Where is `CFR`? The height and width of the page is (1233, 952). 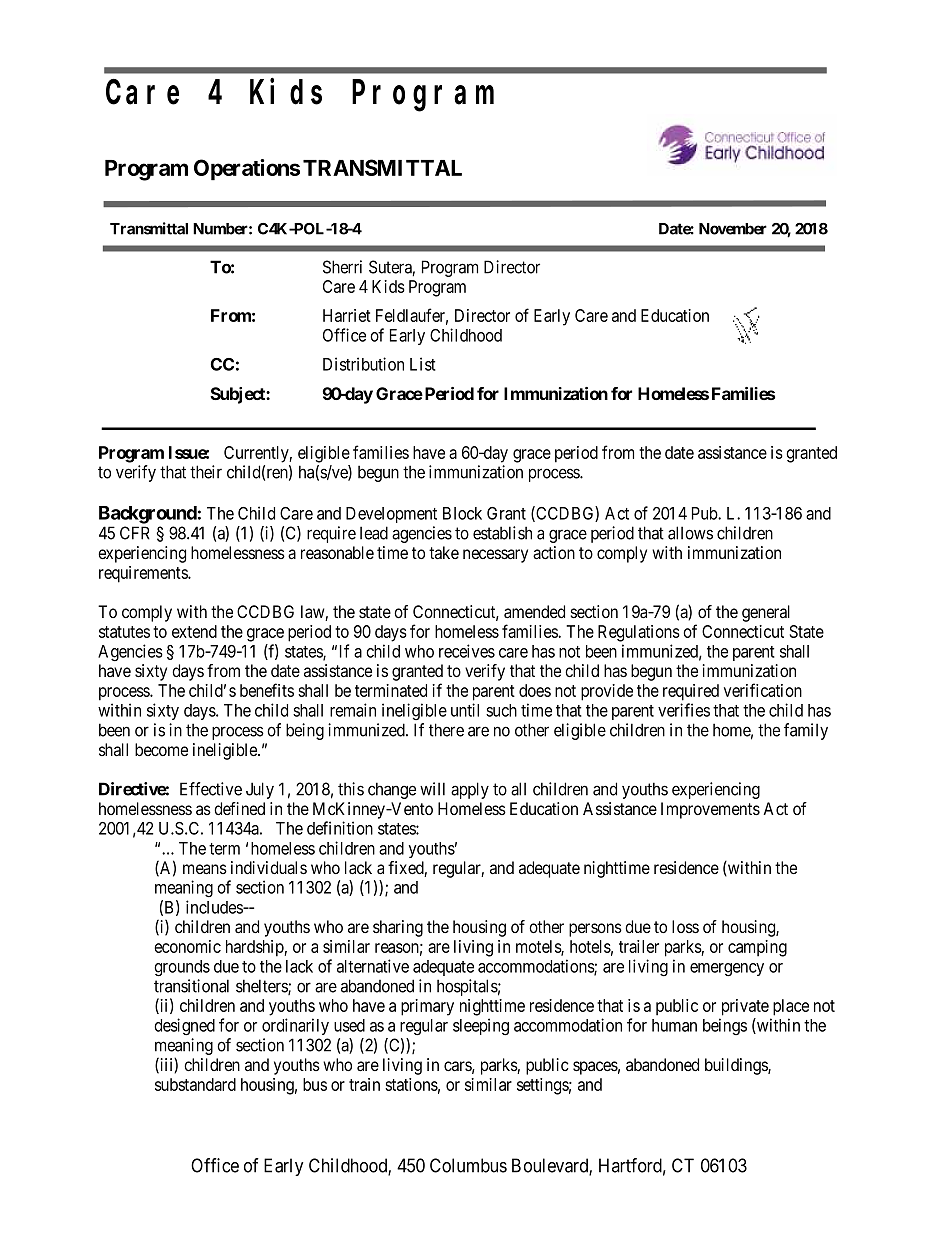 CFR is located at coordinates (135, 533).
